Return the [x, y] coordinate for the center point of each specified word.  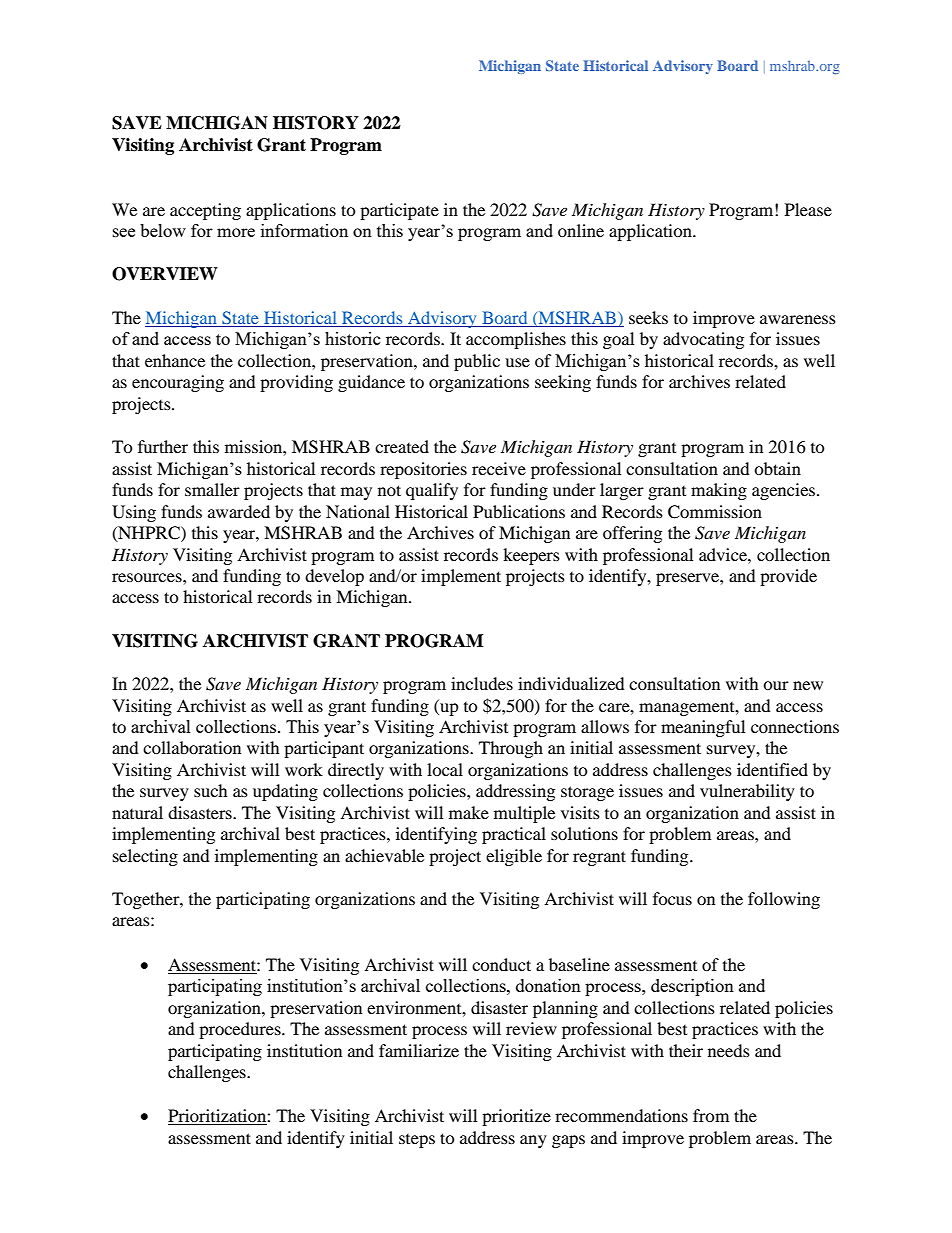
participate [399, 211]
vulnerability [747, 792]
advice [724, 554]
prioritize [516, 1117]
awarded [239, 511]
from [711, 1115]
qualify [432, 491]
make [469, 812]
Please [808, 209]
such [211, 790]
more [236, 232]
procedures [241, 1030]
